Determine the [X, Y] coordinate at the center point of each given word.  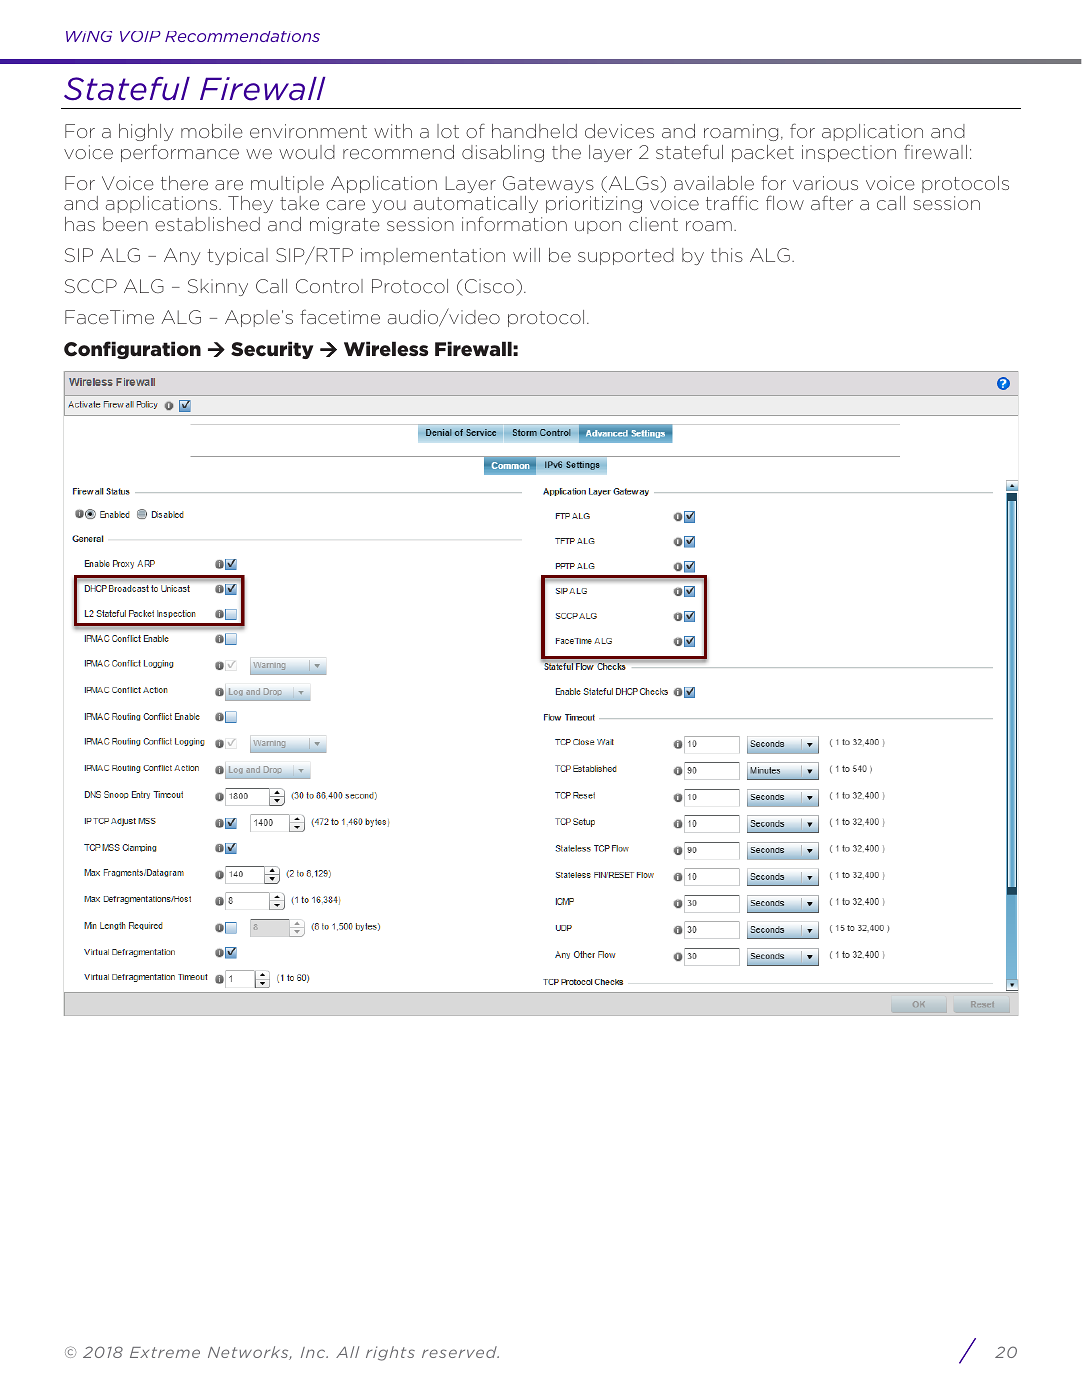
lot [448, 131]
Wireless [386, 349]
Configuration [132, 350]
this [727, 255]
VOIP [140, 36]
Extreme [165, 1352]
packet [763, 153]
